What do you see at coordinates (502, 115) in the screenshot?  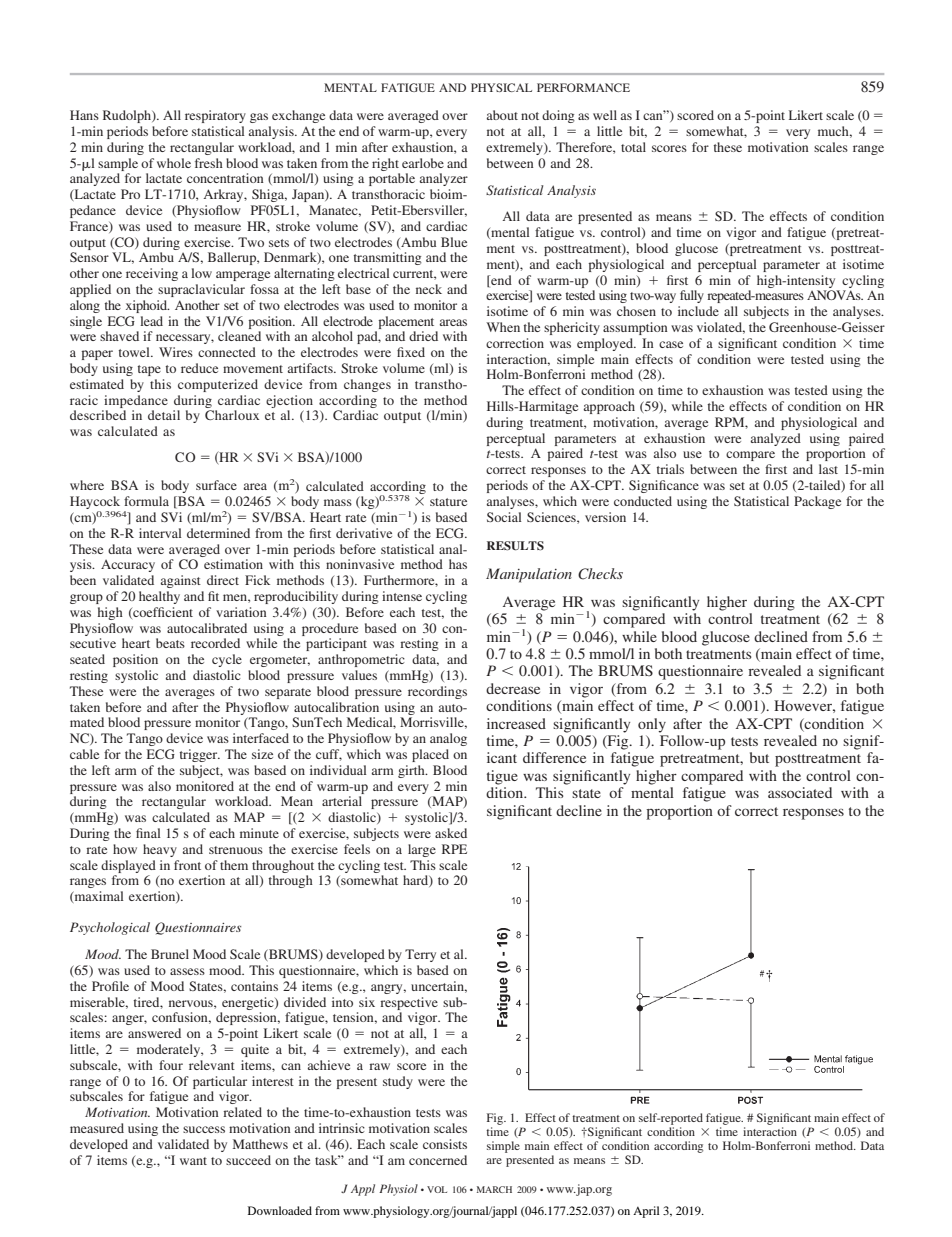 I see `about` at bounding box center [502, 115].
